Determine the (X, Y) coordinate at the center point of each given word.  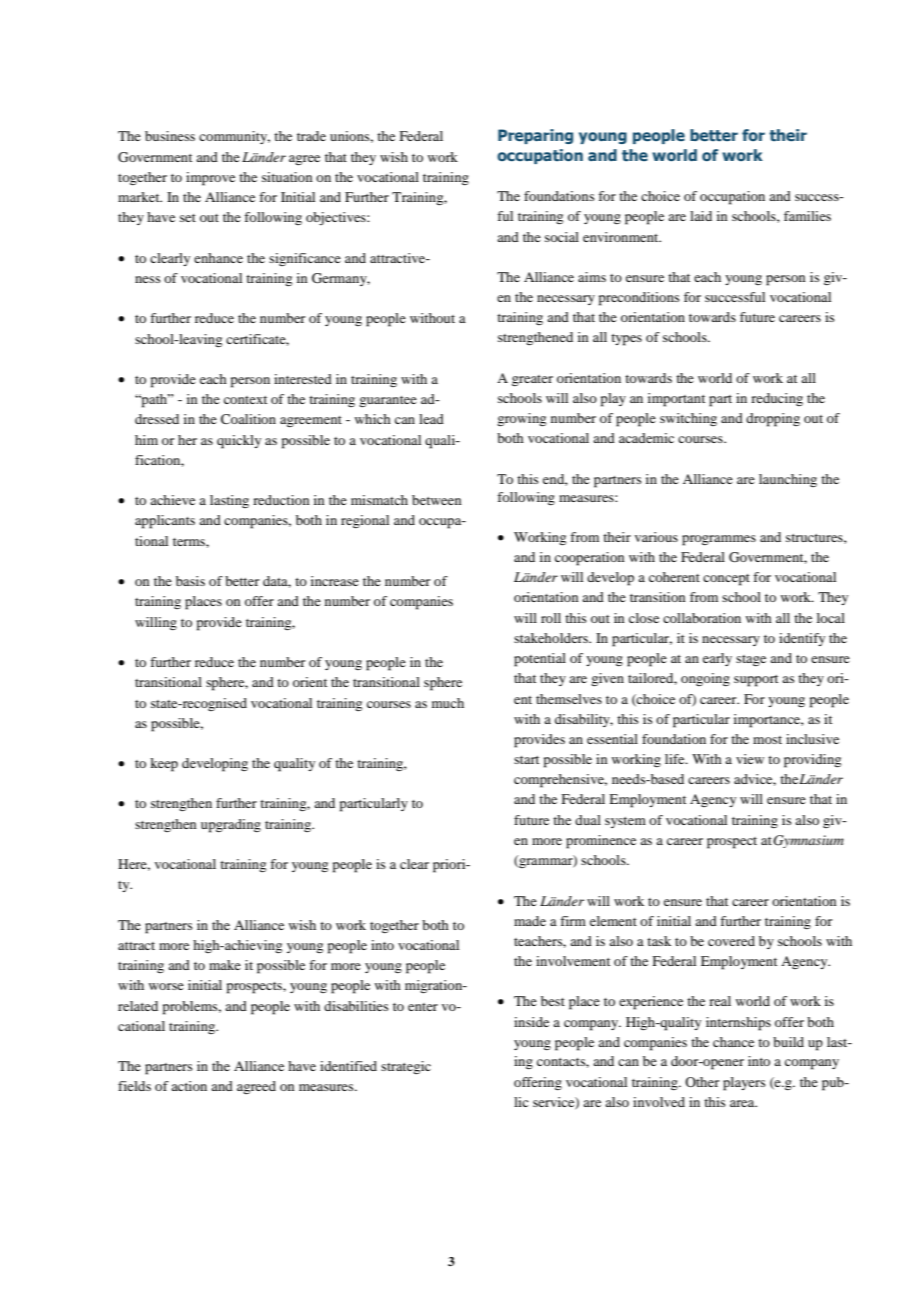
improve (210, 179)
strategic (406, 1067)
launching (788, 480)
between (436, 500)
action (189, 1086)
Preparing (535, 136)
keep (164, 765)
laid (701, 216)
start (526, 760)
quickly (239, 442)
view (750, 759)
